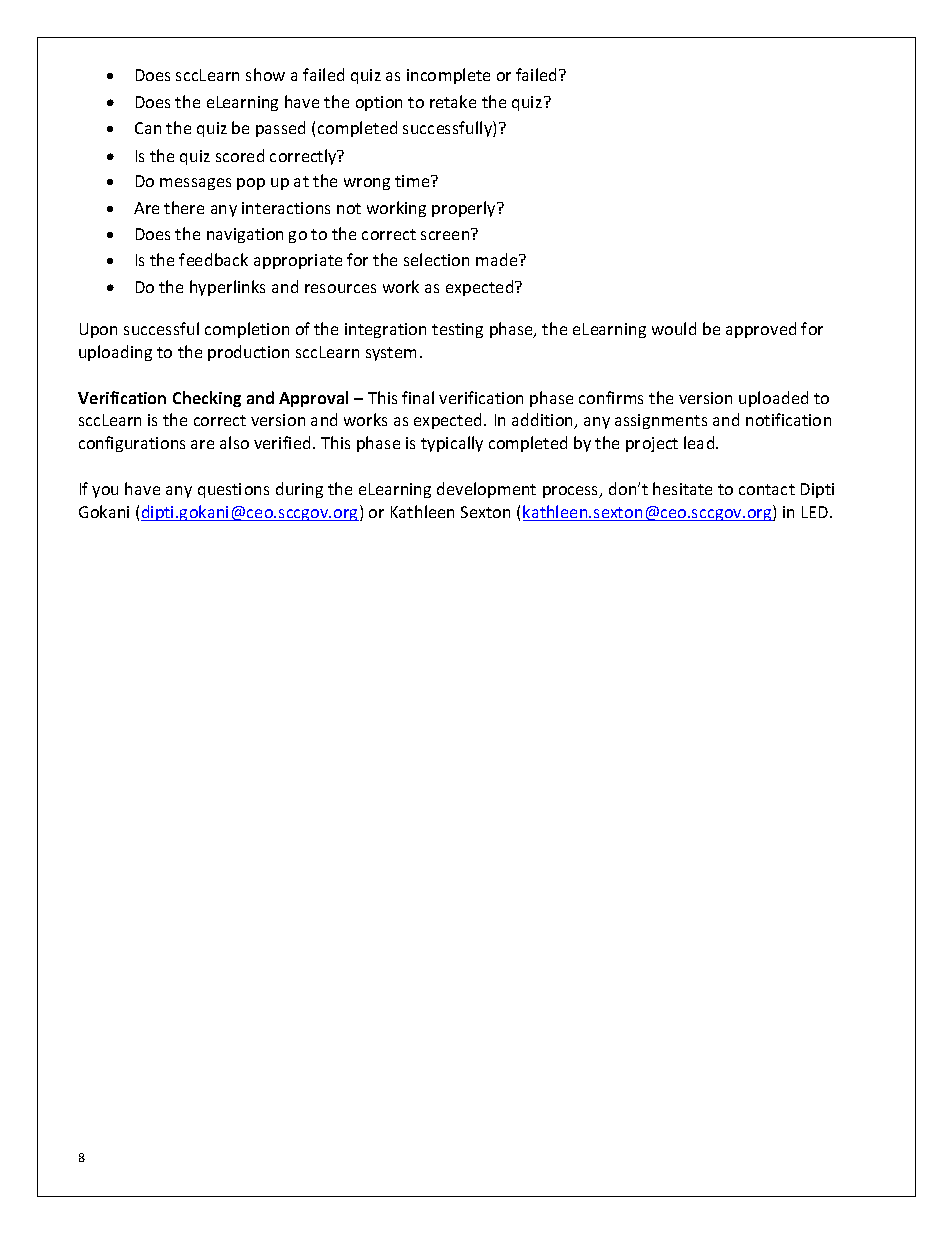 The image size is (952, 1233). What do you see at coordinates (674, 328) in the image?
I see `would` at bounding box center [674, 328].
